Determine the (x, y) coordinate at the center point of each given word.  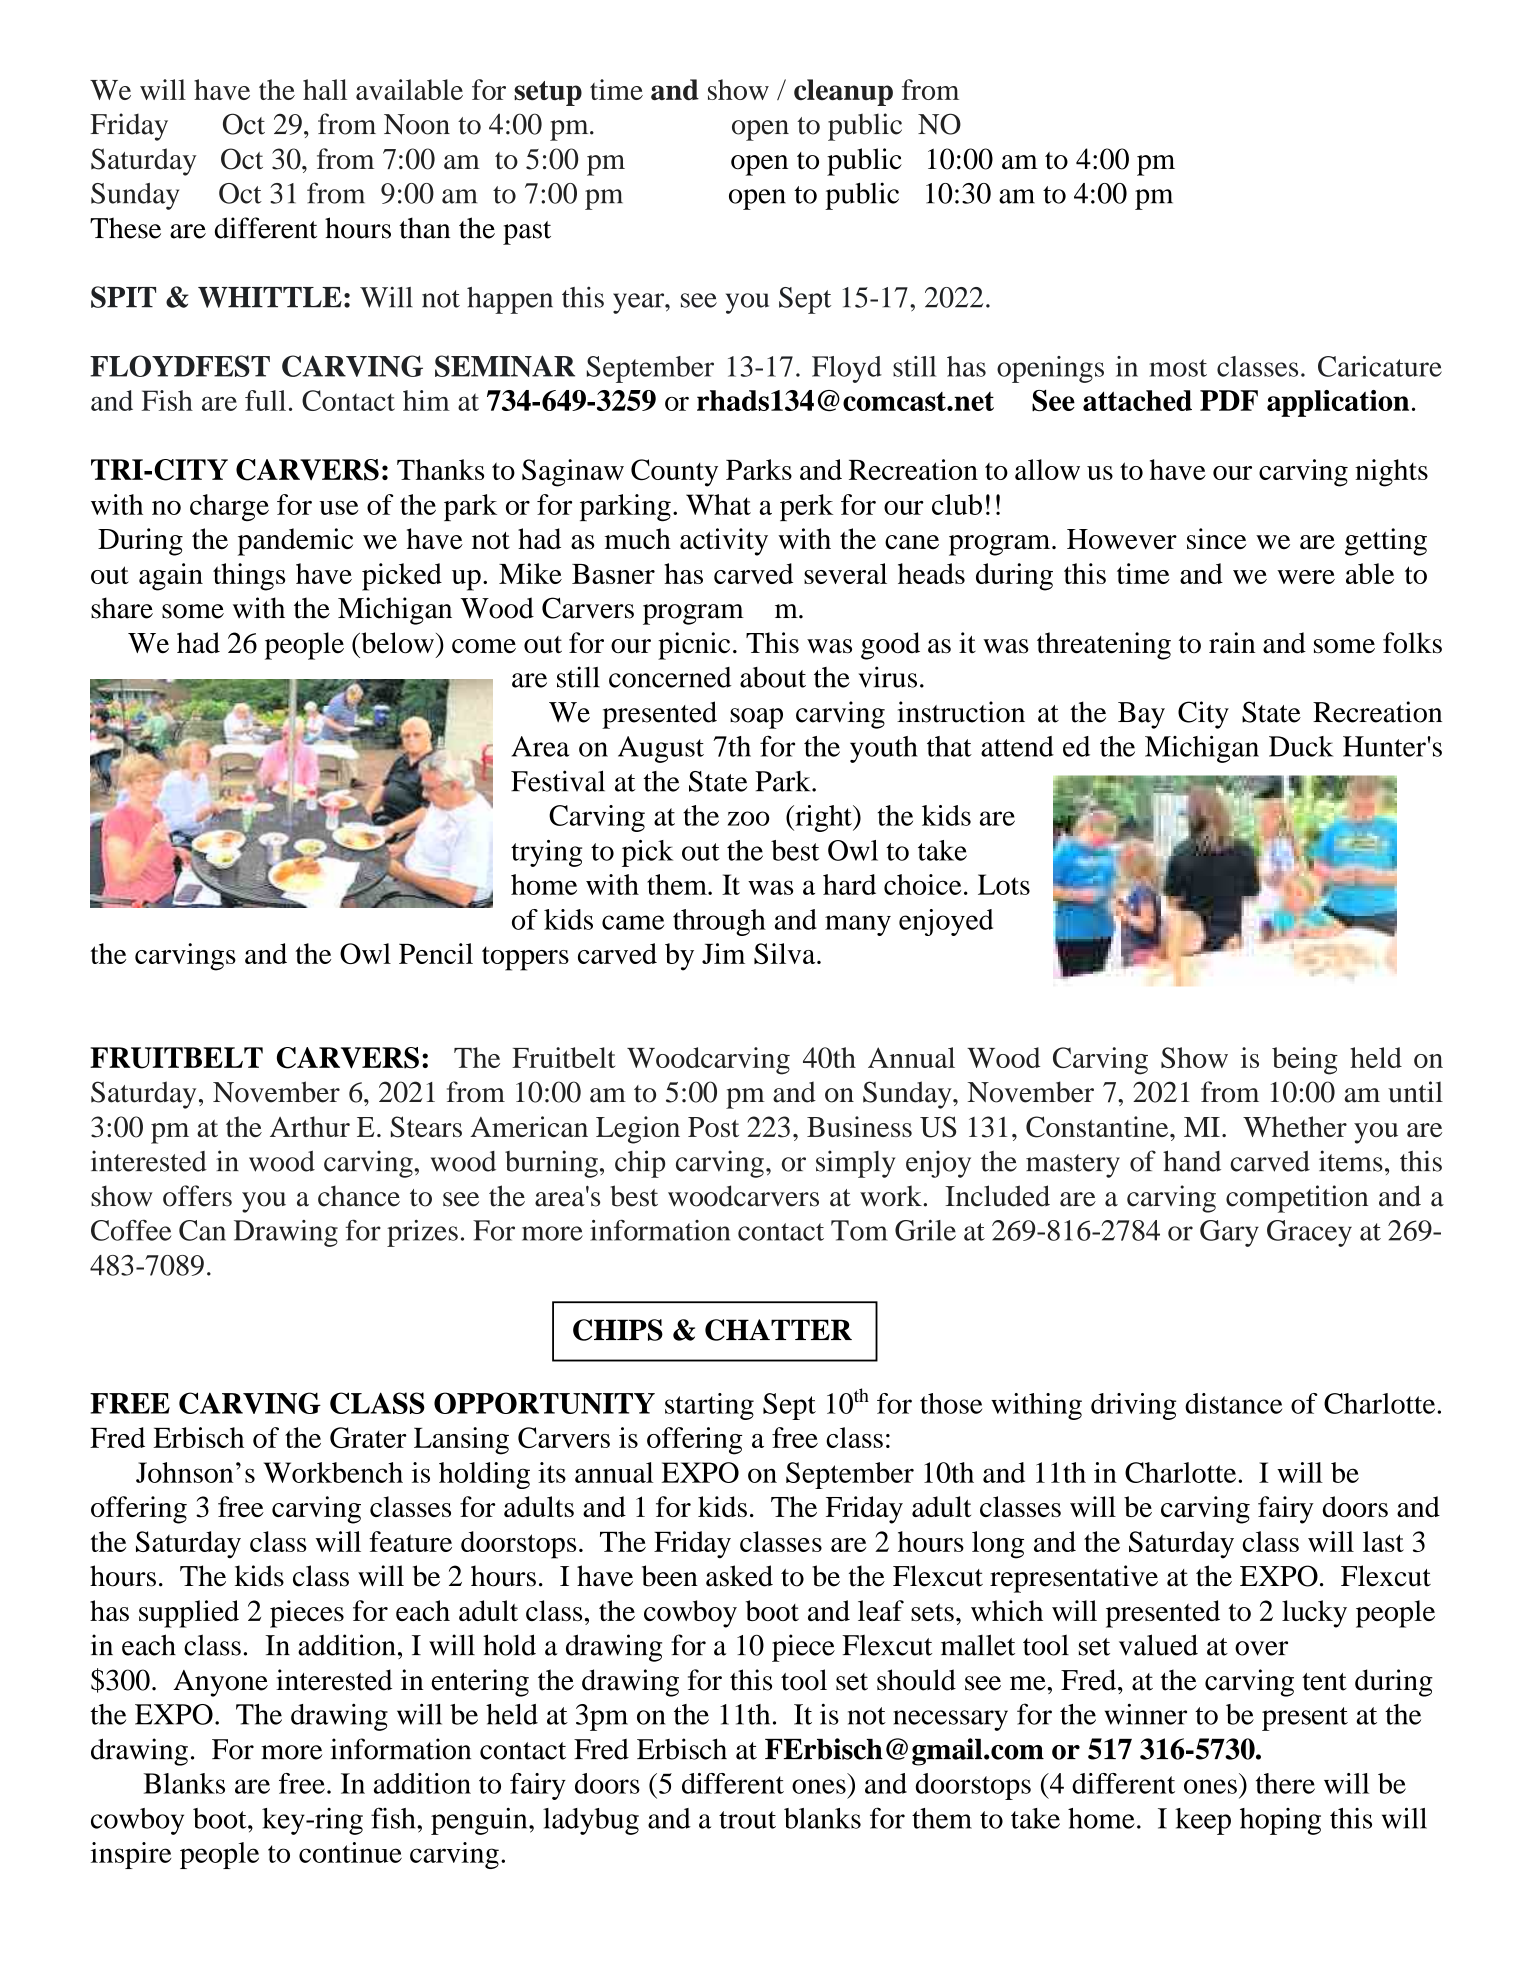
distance (1233, 1403)
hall (325, 89)
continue (350, 1852)
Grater (368, 1437)
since (1217, 539)
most (1178, 368)
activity (724, 542)
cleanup (843, 92)
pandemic (295, 542)
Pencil (436, 953)
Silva (786, 953)
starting (709, 1406)
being (1305, 1061)
